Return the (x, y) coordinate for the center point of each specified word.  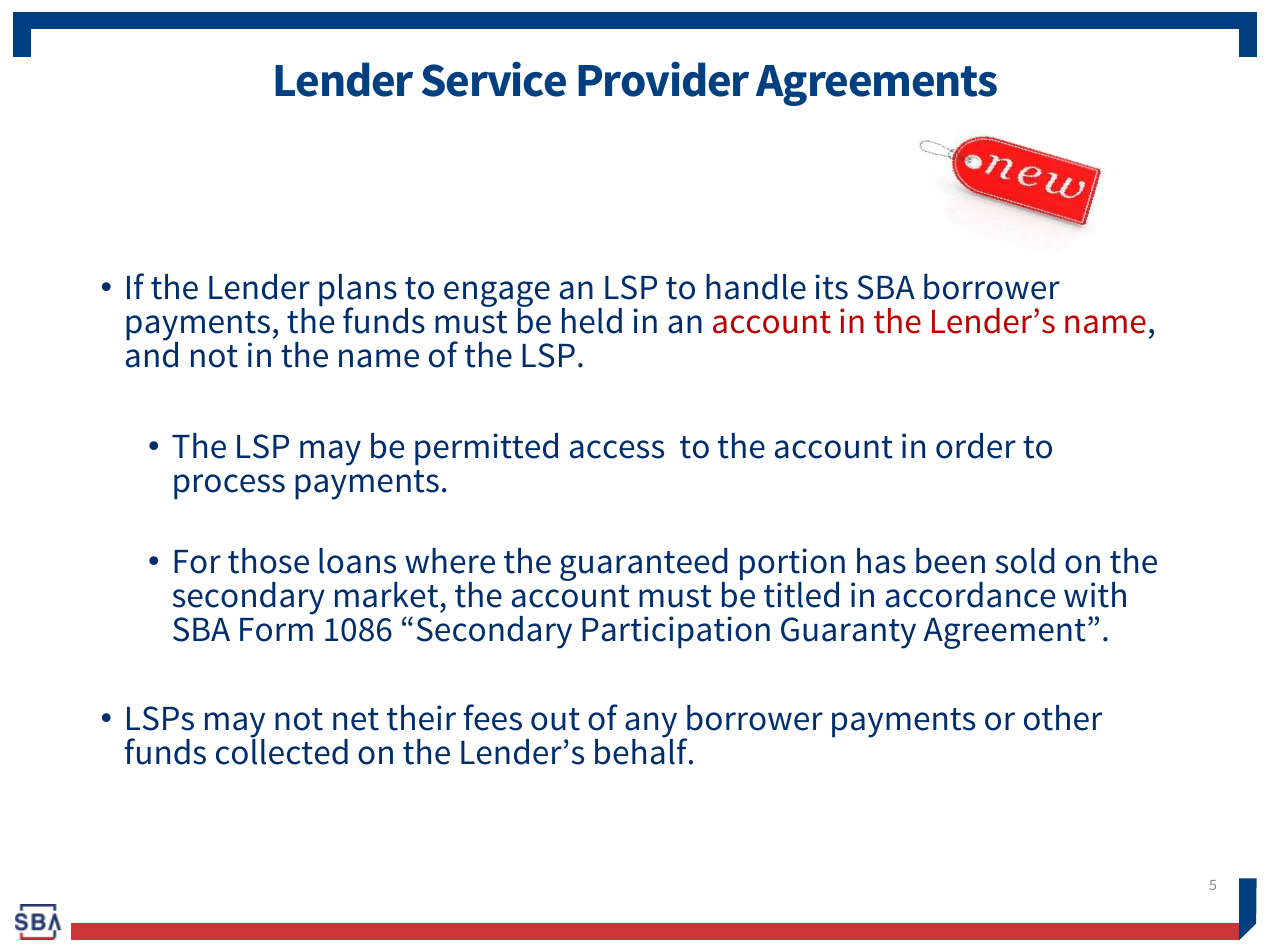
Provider (663, 79)
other (1063, 718)
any (651, 726)
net (356, 719)
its (831, 287)
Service (494, 79)
